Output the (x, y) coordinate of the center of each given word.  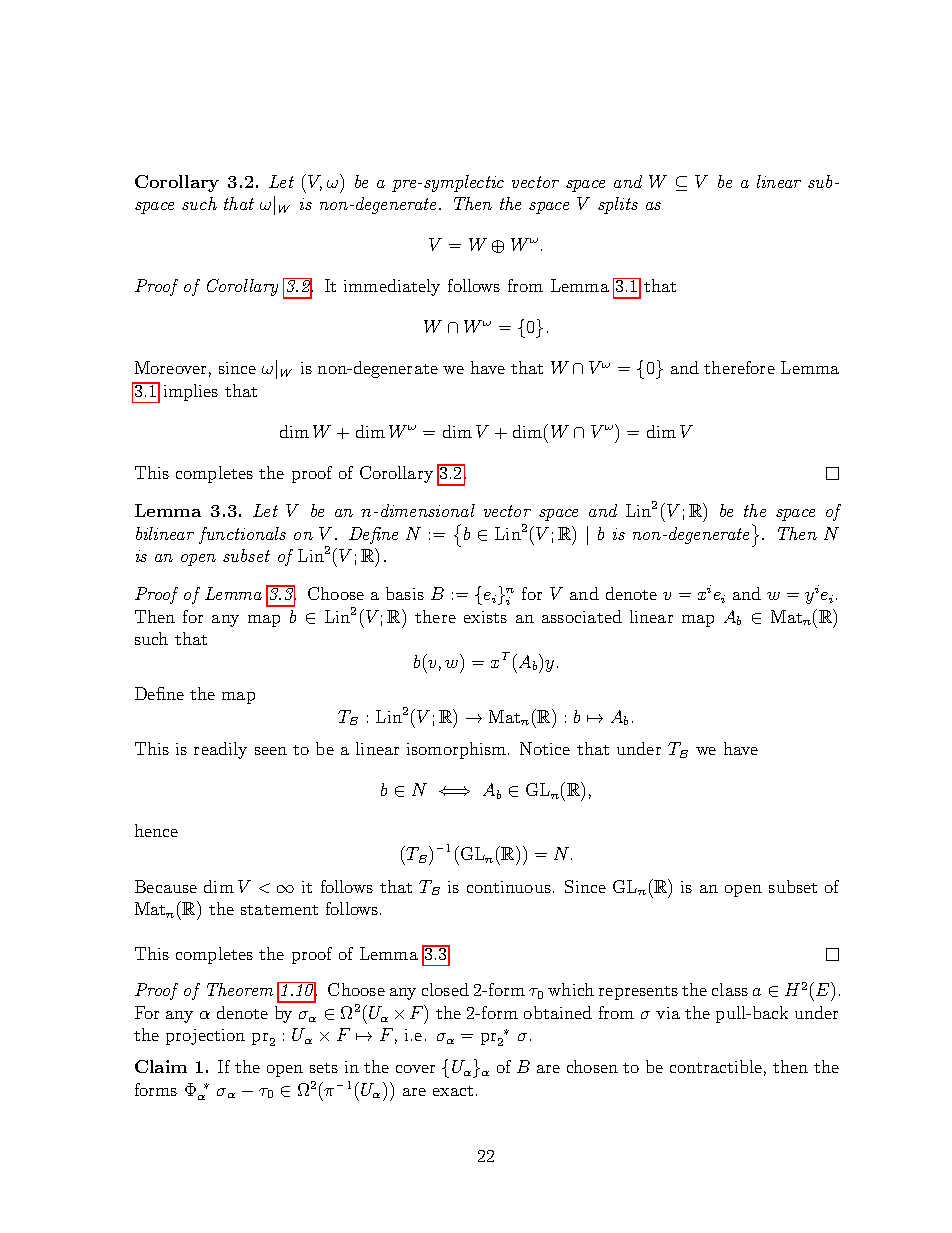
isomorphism (458, 750)
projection (205, 1037)
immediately (392, 287)
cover (415, 1069)
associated (582, 616)
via (668, 1013)
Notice (545, 748)
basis (405, 593)
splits (618, 205)
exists (485, 617)
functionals (242, 535)
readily (220, 750)
